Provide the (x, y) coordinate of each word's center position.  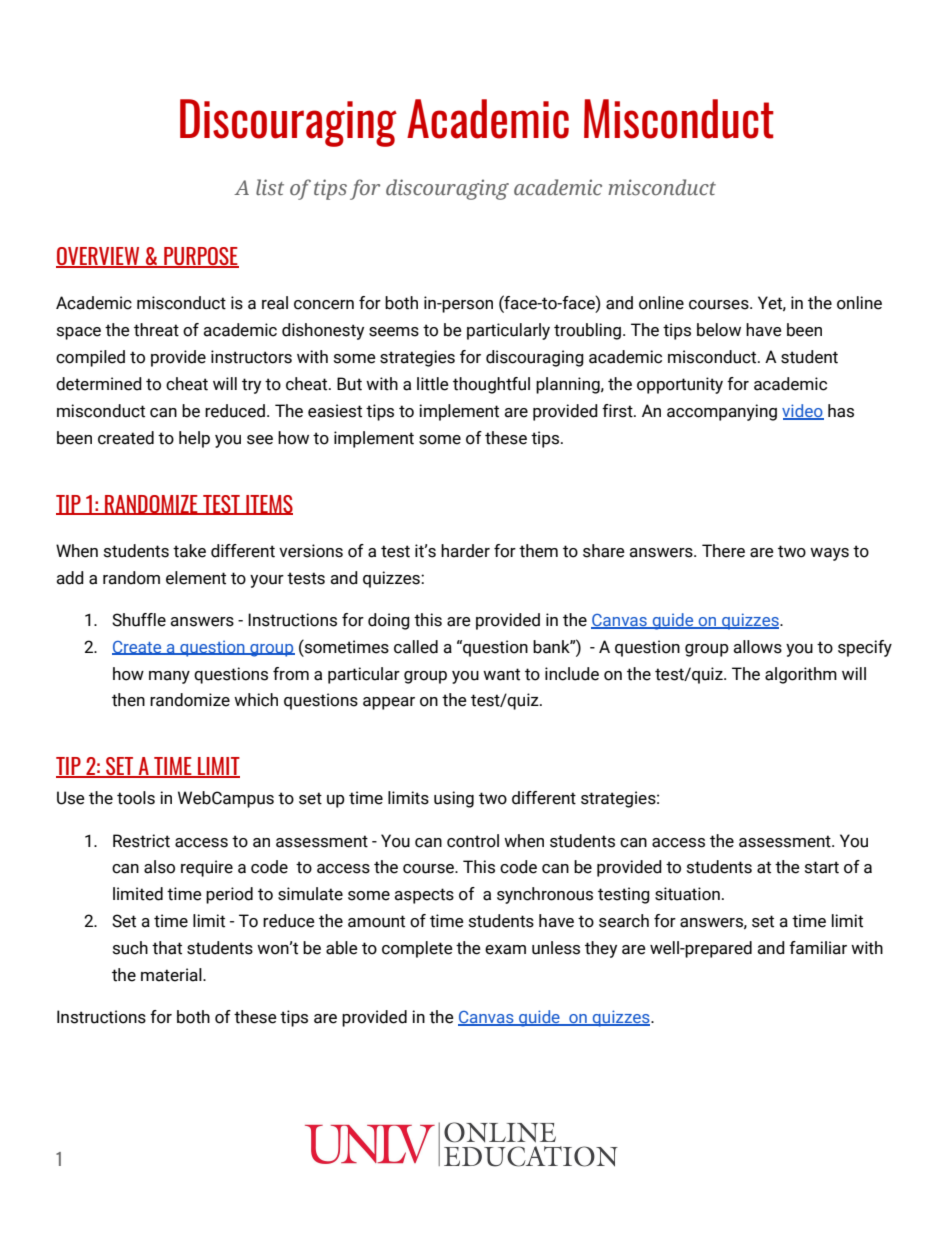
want (501, 674)
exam (505, 950)
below (719, 330)
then (128, 700)
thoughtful (491, 385)
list (270, 187)
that (167, 948)
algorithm (801, 675)
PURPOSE (200, 257)
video (803, 411)
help (194, 439)
